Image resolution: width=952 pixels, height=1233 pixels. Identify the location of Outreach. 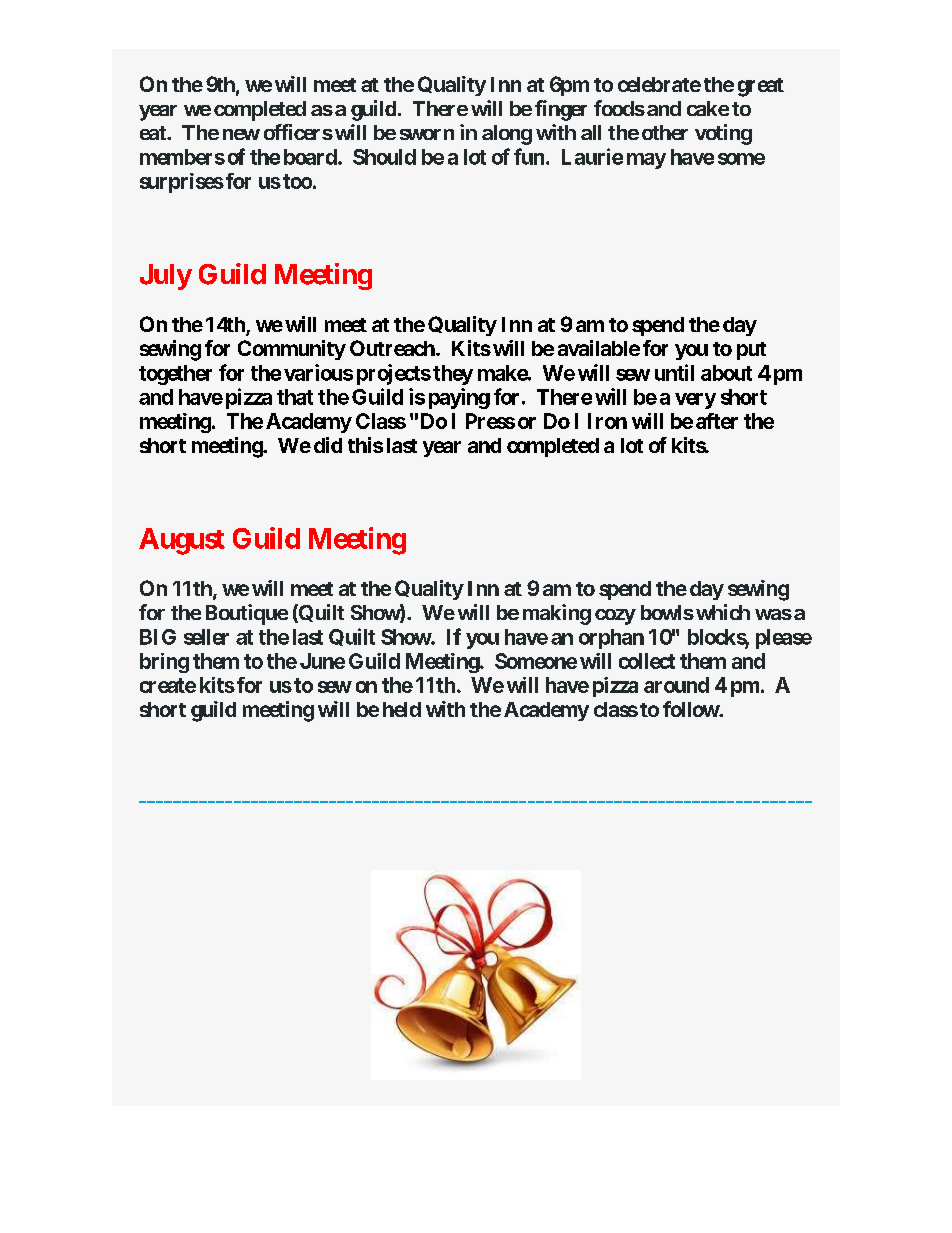
(392, 348).
